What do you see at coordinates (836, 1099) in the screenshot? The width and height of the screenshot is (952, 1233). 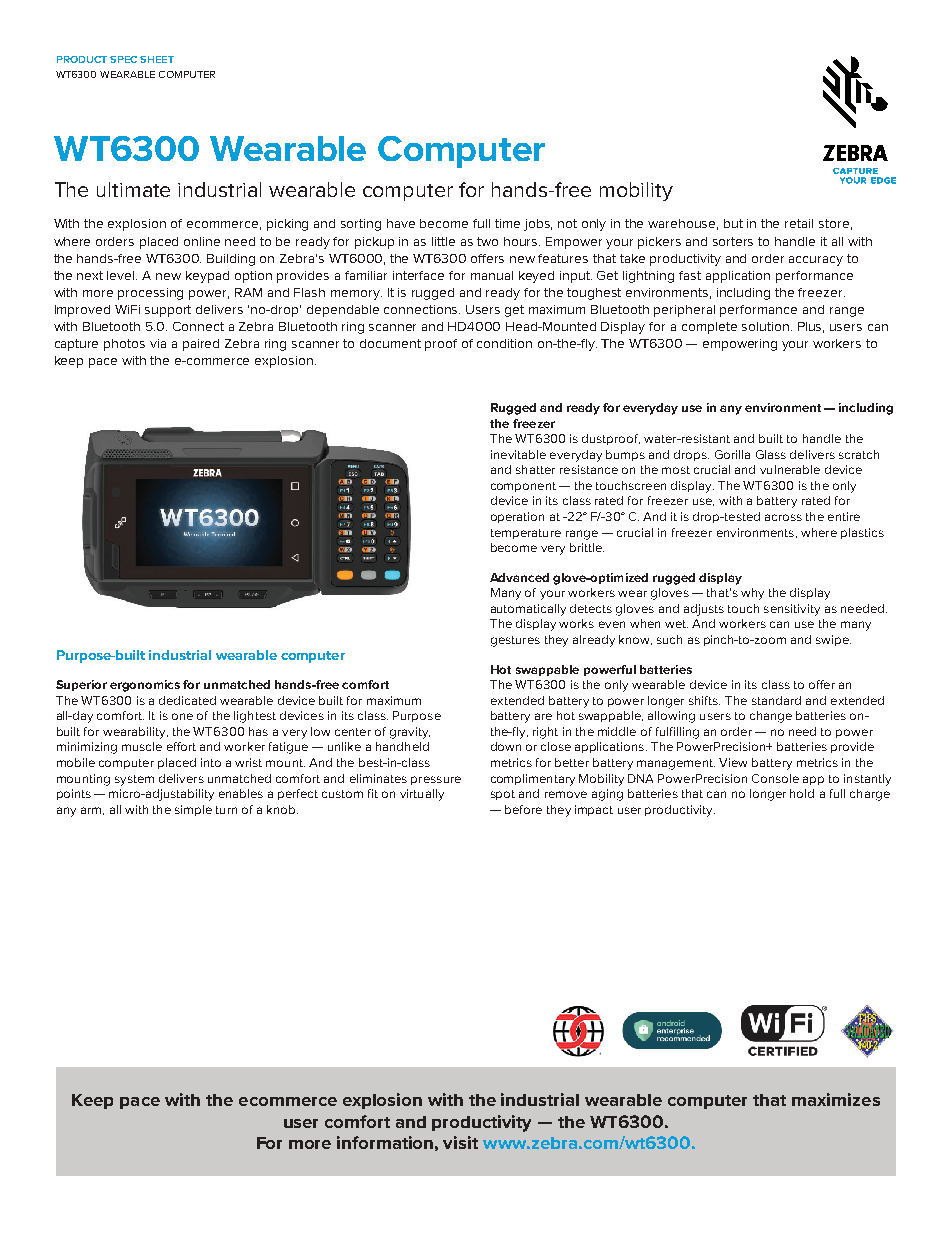 I see `maximizes` at bounding box center [836, 1099].
